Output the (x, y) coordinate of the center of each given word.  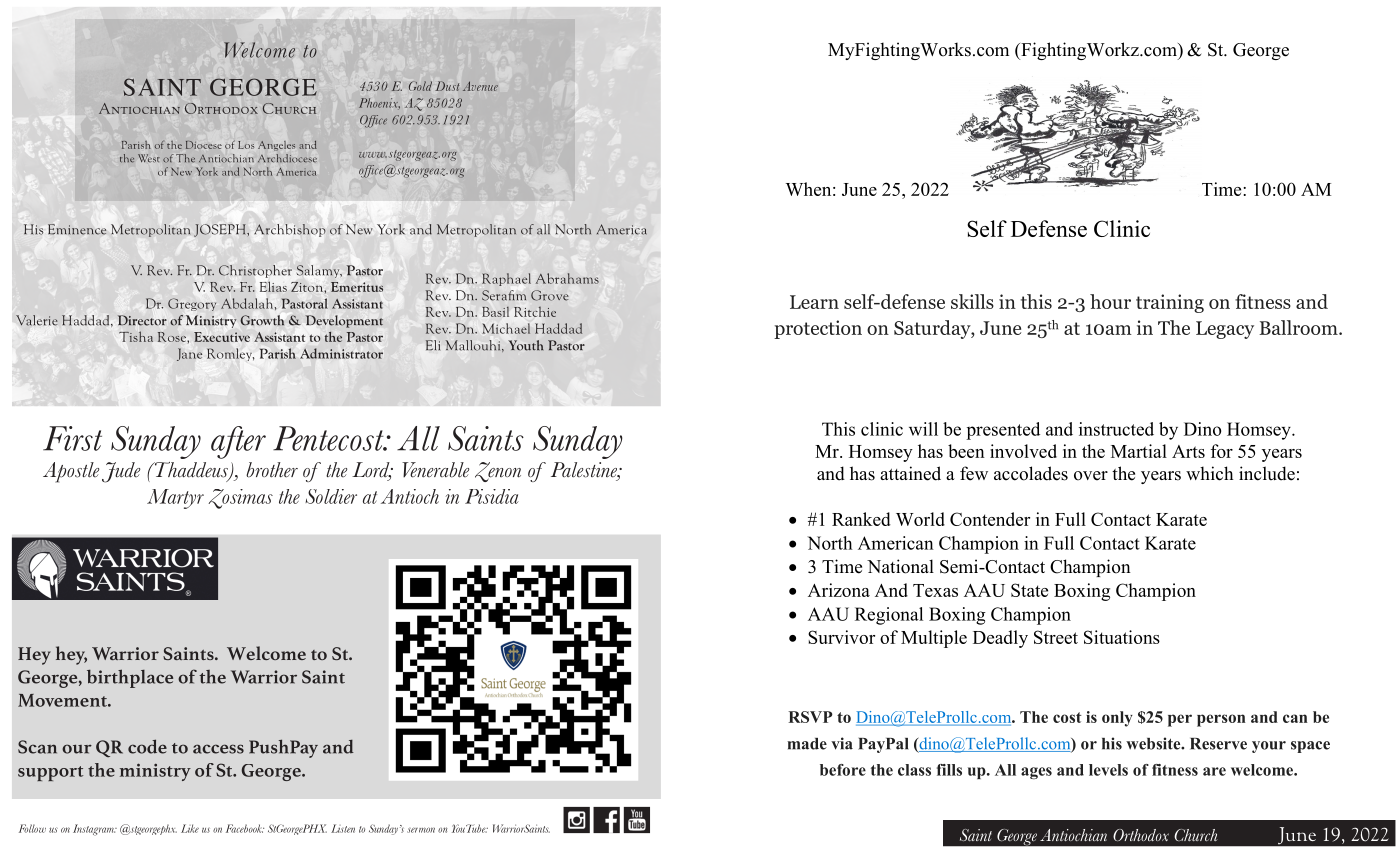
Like (190, 828)
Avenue (480, 86)
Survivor (841, 637)
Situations (1122, 637)
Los (246, 145)
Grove (550, 295)
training (1170, 303)
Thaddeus (191, 471)
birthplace (130, 678)
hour (1110, 301)
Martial (1139, 451)
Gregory (192, 304)
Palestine (585, 471)
